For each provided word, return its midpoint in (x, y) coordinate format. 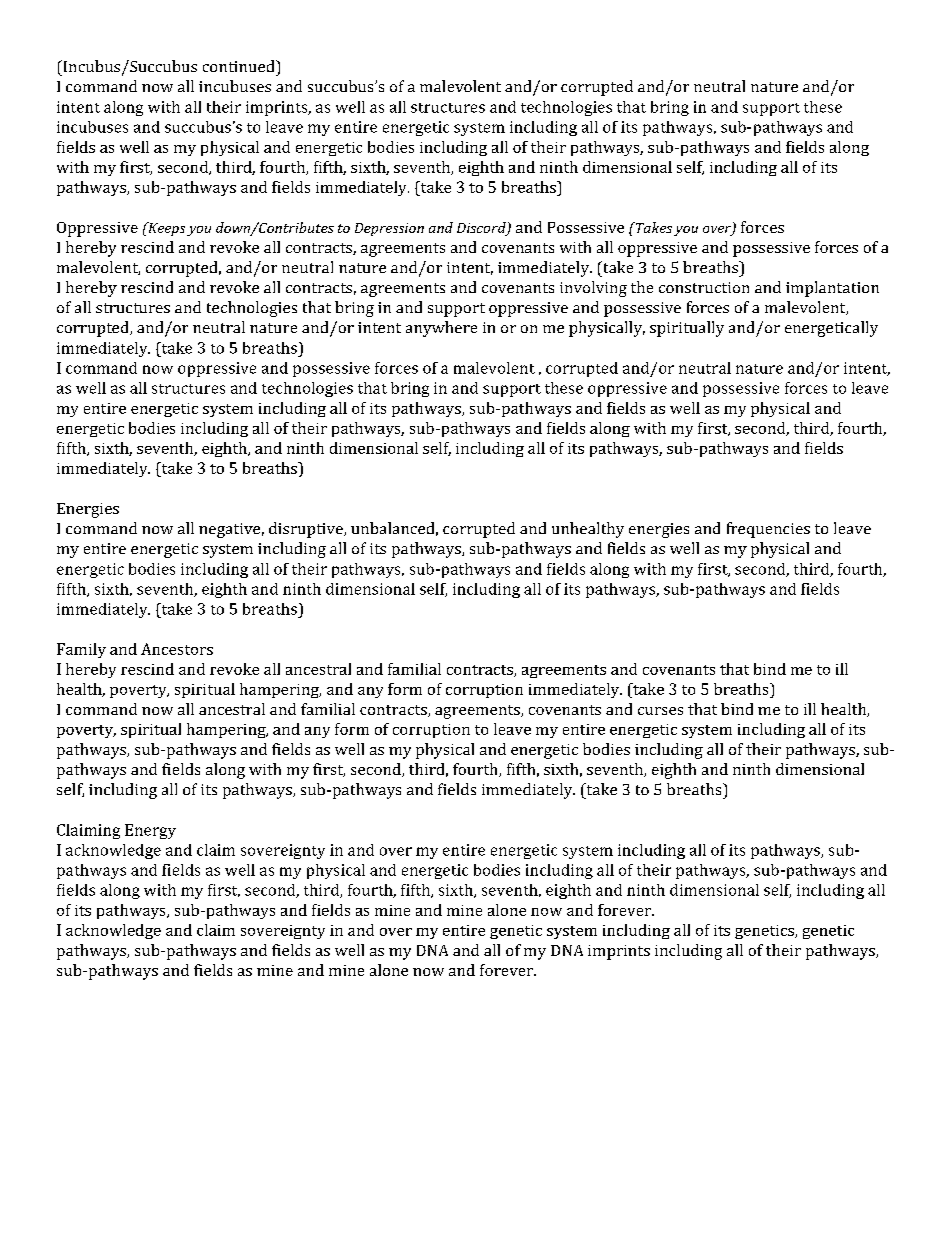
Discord (482, 229)
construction (704, 287)
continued (240, 66)
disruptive (307, 530)
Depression (389, 229)
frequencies (768, 530)
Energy (150, 831)
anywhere (441, 329)
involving (593, 289)
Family (81, 650)
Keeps (165, 229)
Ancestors (177, 649)
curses (660, 711)
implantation (832, 289)
